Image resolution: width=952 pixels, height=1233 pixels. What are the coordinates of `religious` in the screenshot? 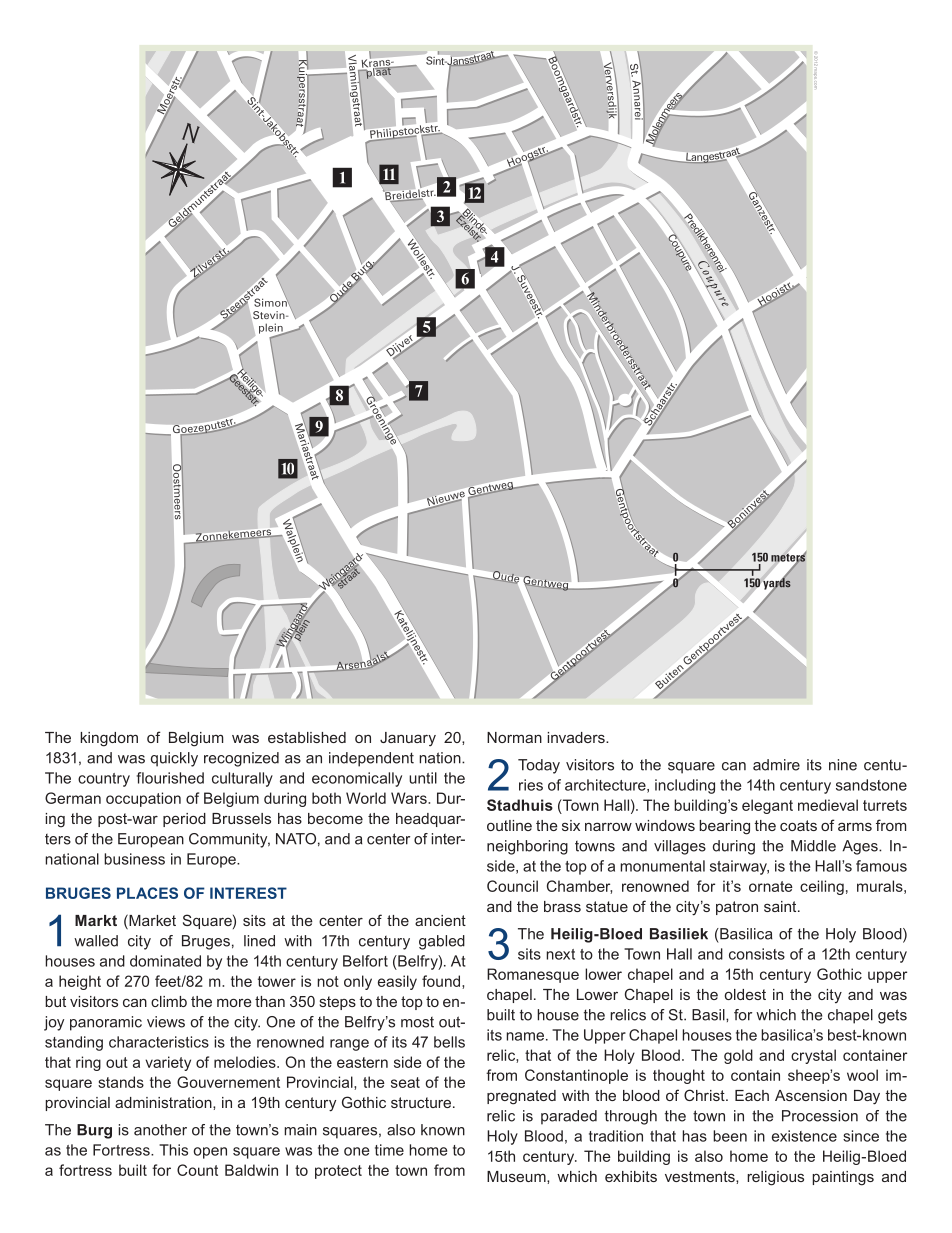 It's located at (775, 1178).
